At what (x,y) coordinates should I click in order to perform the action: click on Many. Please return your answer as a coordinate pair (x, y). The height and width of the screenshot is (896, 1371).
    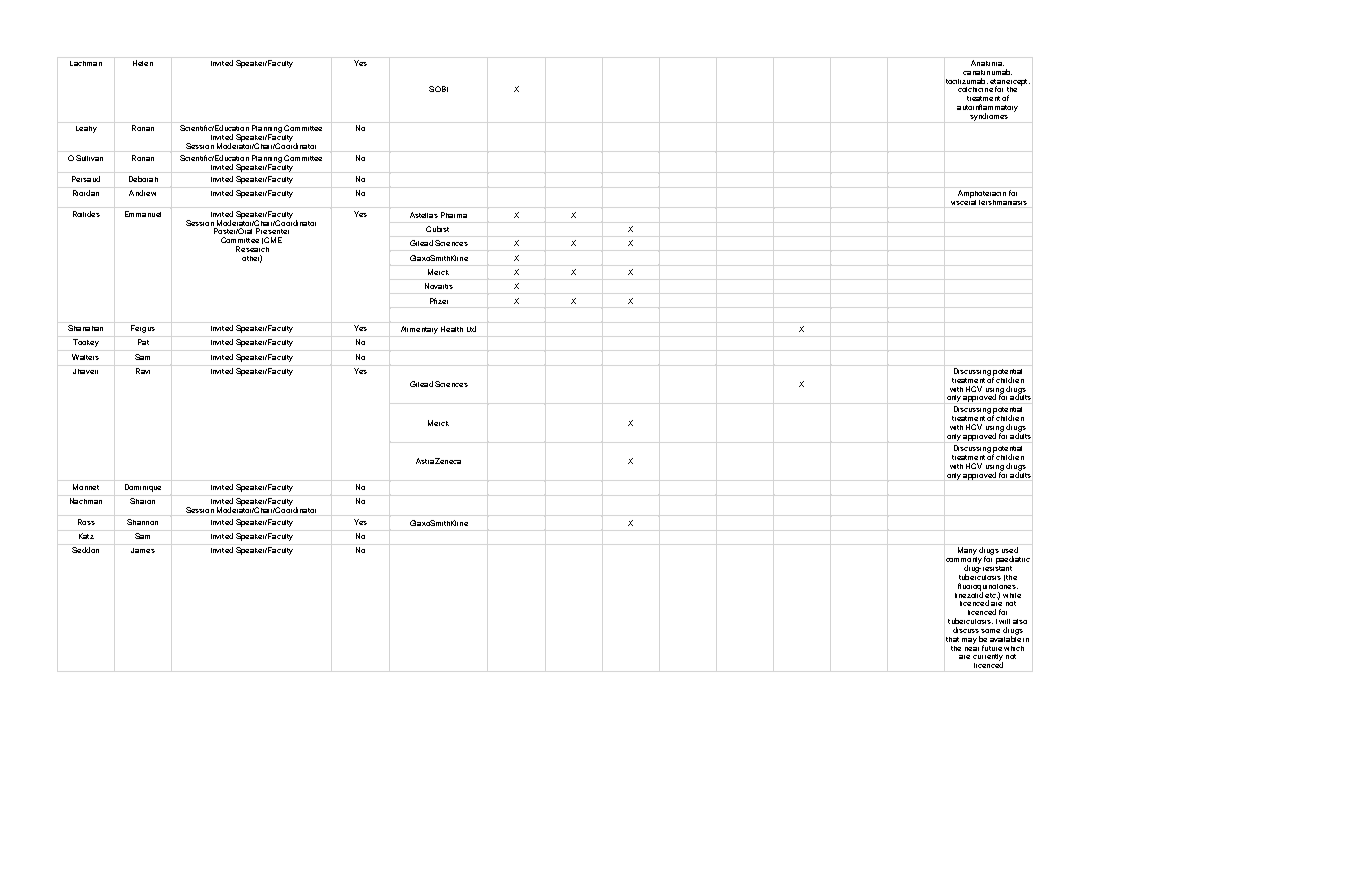
    Looking at the image, I should click on (967, 551).
